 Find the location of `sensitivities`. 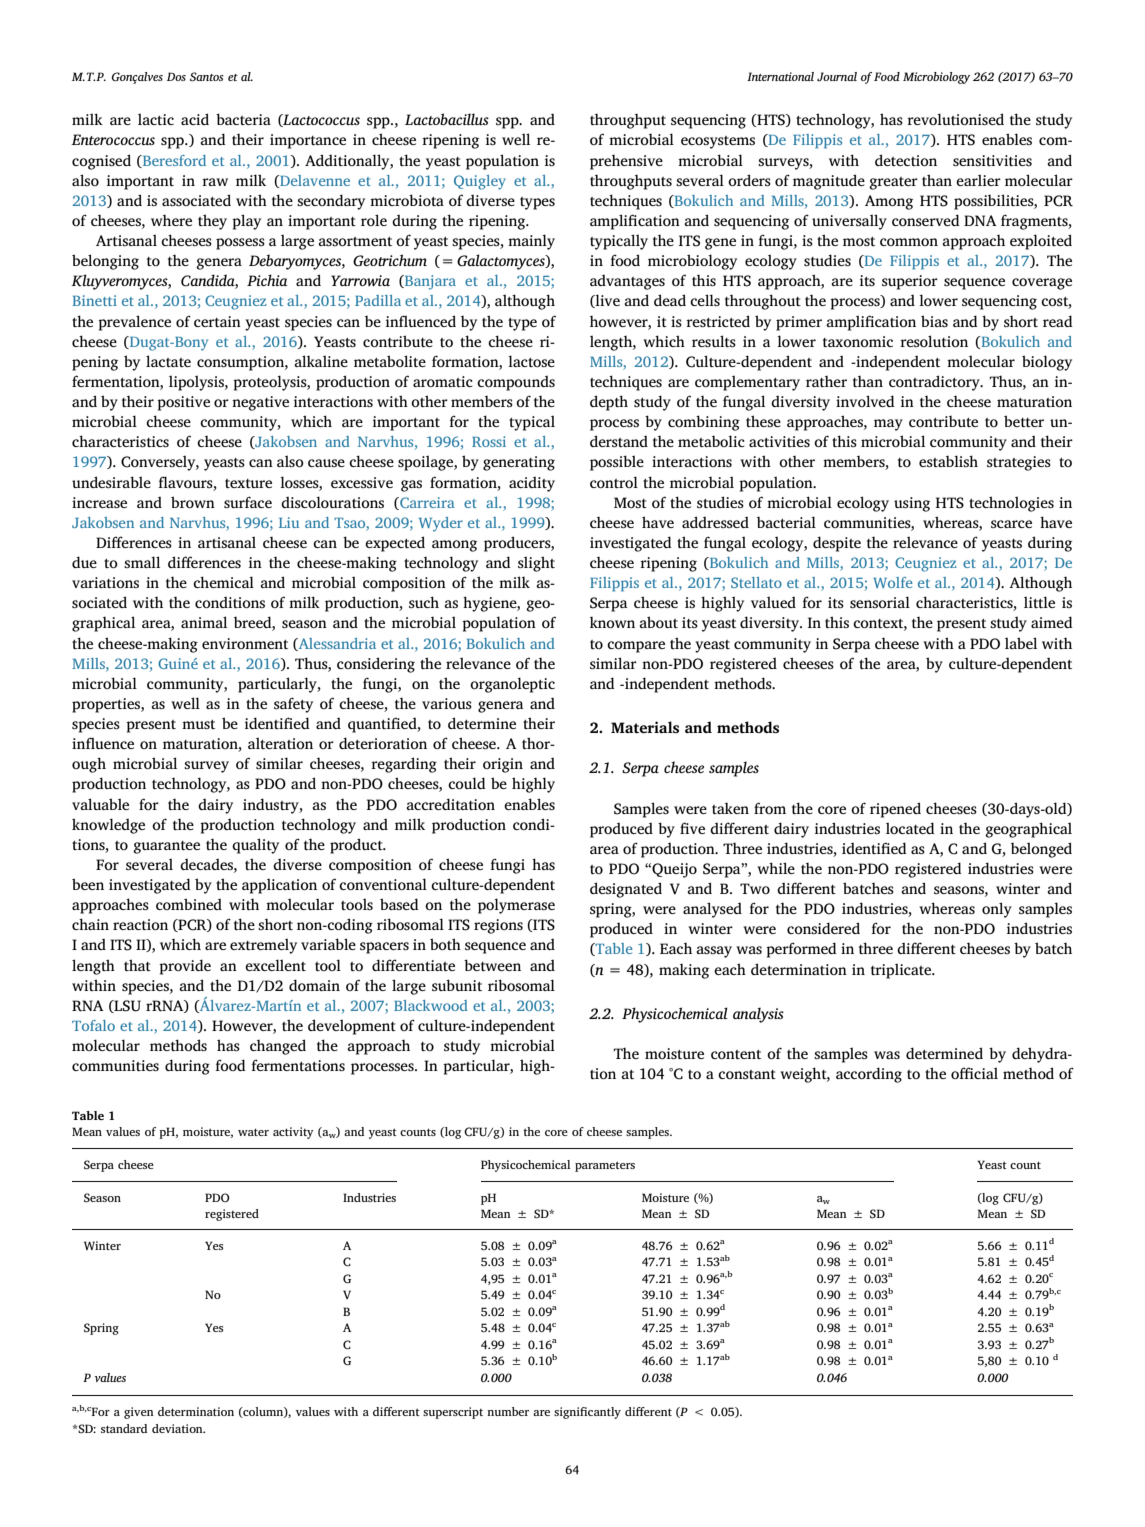

sensitivities is located at coordinates (992, 160).
